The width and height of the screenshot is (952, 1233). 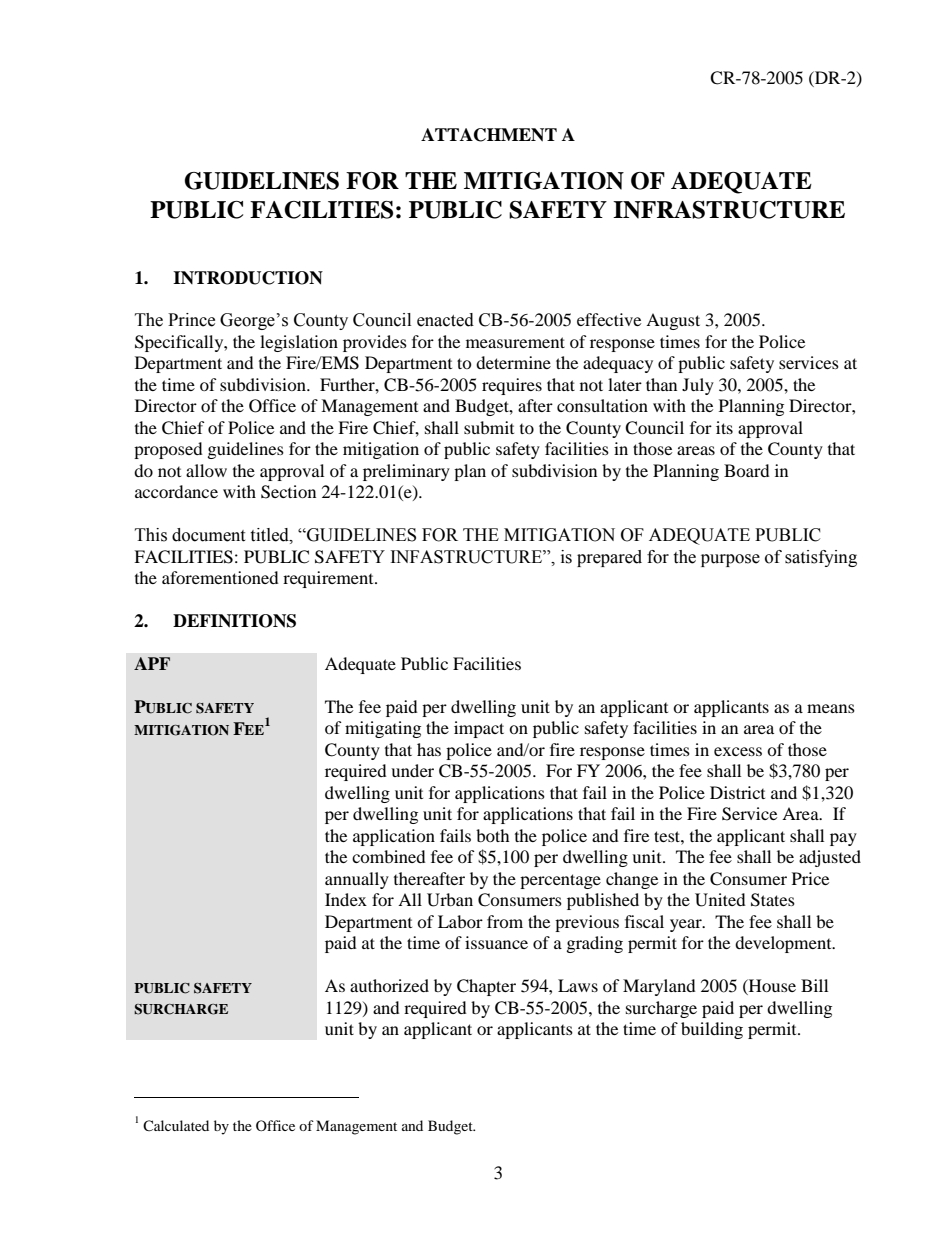 What do you see at coordinates (730, 560) in the screenshot?
I see `purpose` at bounding box center [730, 560].
